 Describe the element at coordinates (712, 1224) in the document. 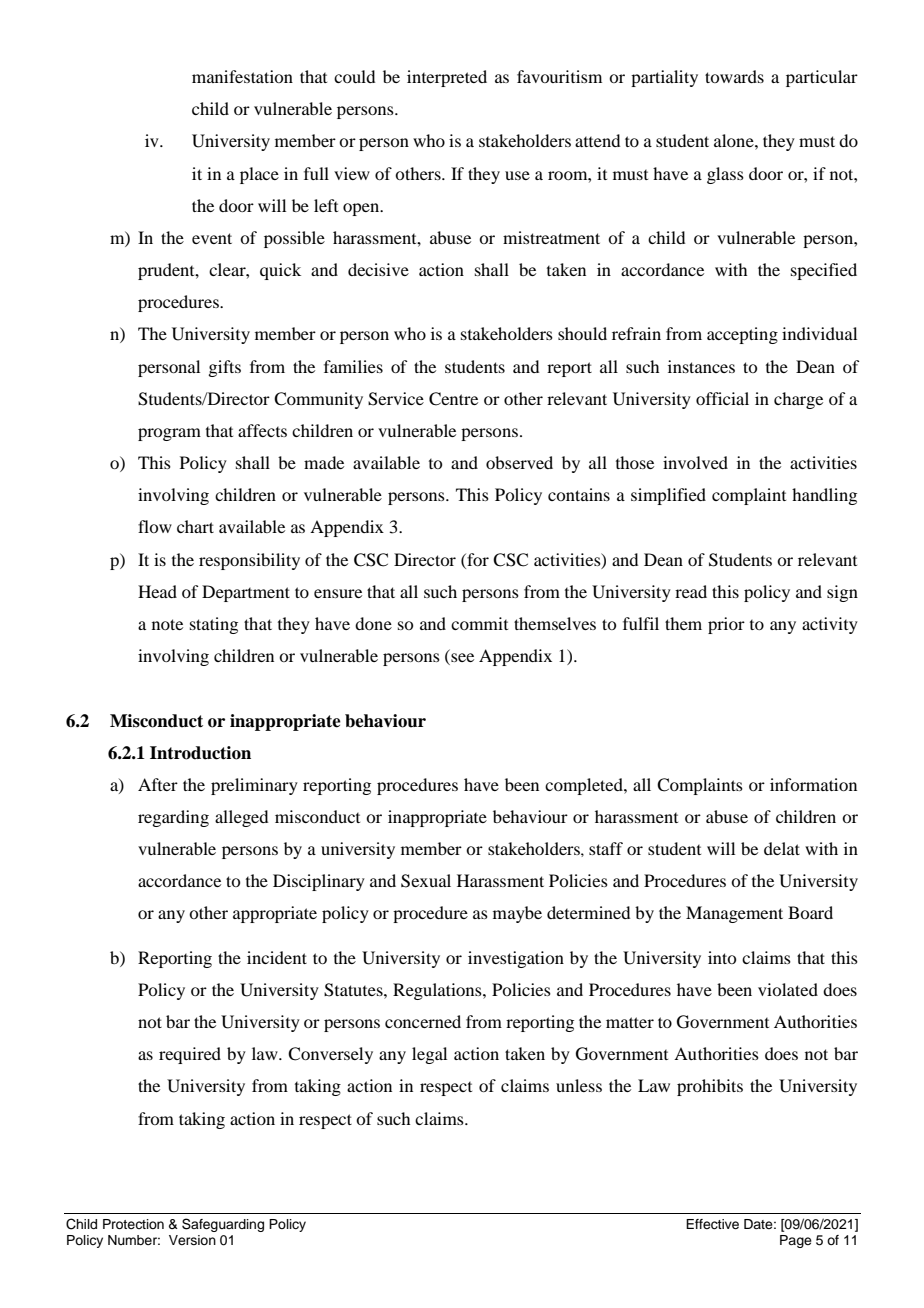

I see `Effective` at that location.
